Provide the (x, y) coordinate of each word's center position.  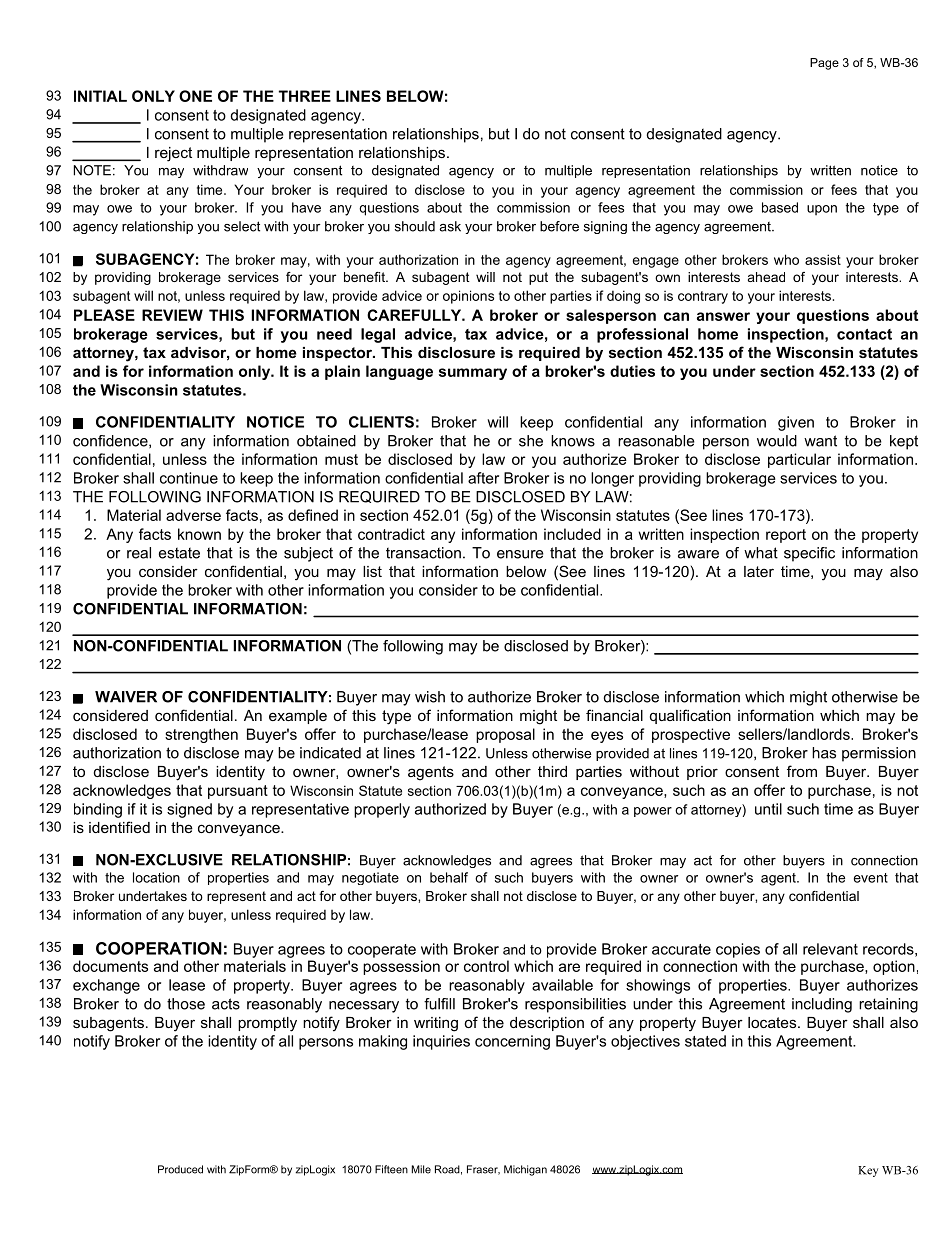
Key (868, 1171)
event (871, 878)
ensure (520, 554)
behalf (449, 877)
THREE (305, 96)
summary (473, 374)
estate (179, 553)
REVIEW (172, 315)
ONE (195, 96)
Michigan (525, 1170)
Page (824, 64)
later (759, 571)
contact (864, 334)
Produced (180, 1169)
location (156, 877)
